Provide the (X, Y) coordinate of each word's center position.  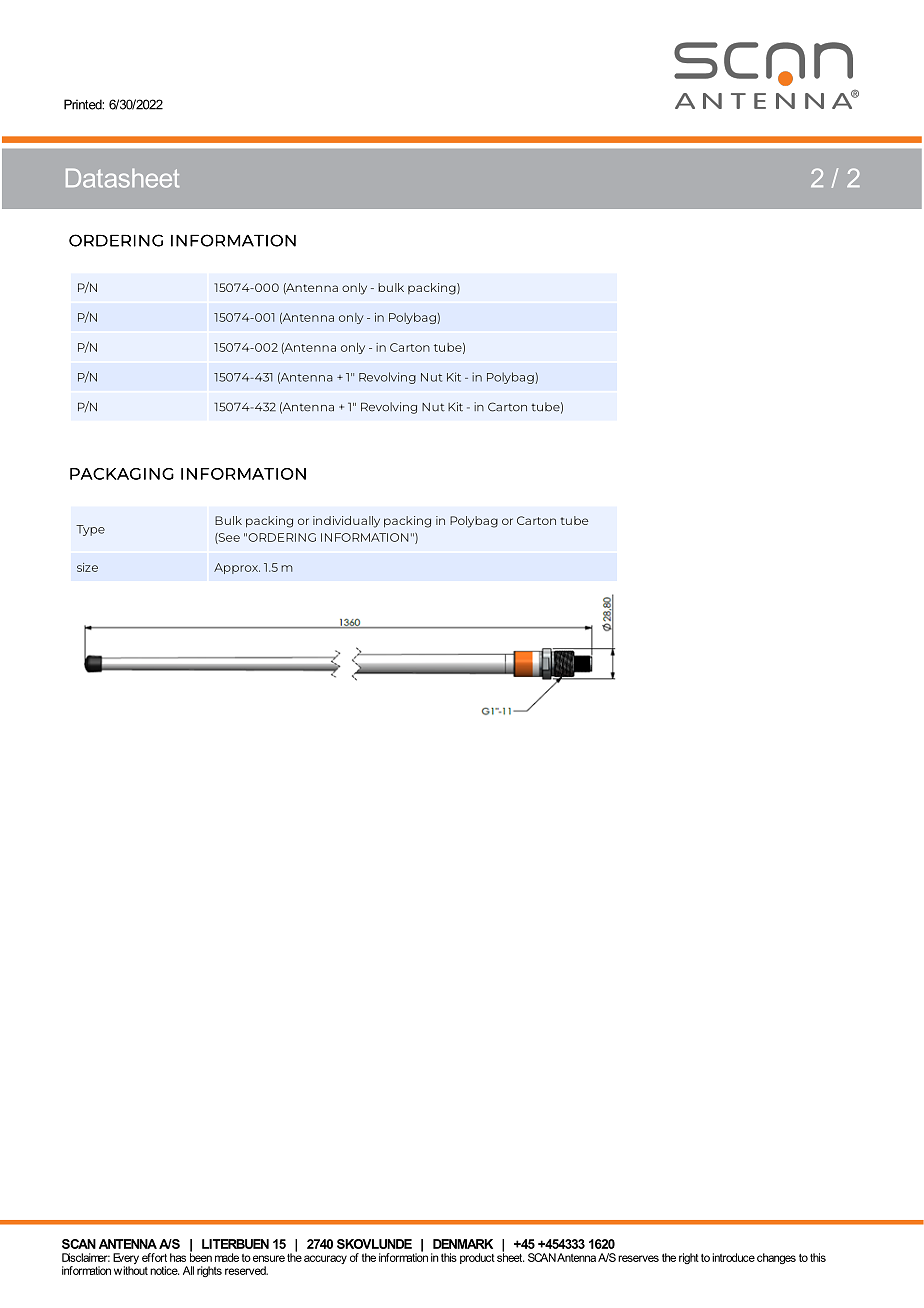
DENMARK (463, 1244)
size (87, 567)
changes (776, 1258)
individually (346, 522)
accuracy (325, 1259)
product (477, 1258)
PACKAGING (122, 474)
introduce (733, 1257)
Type (90, 530)
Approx (237, 568)
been (201, 1256)
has (178, 1257)
